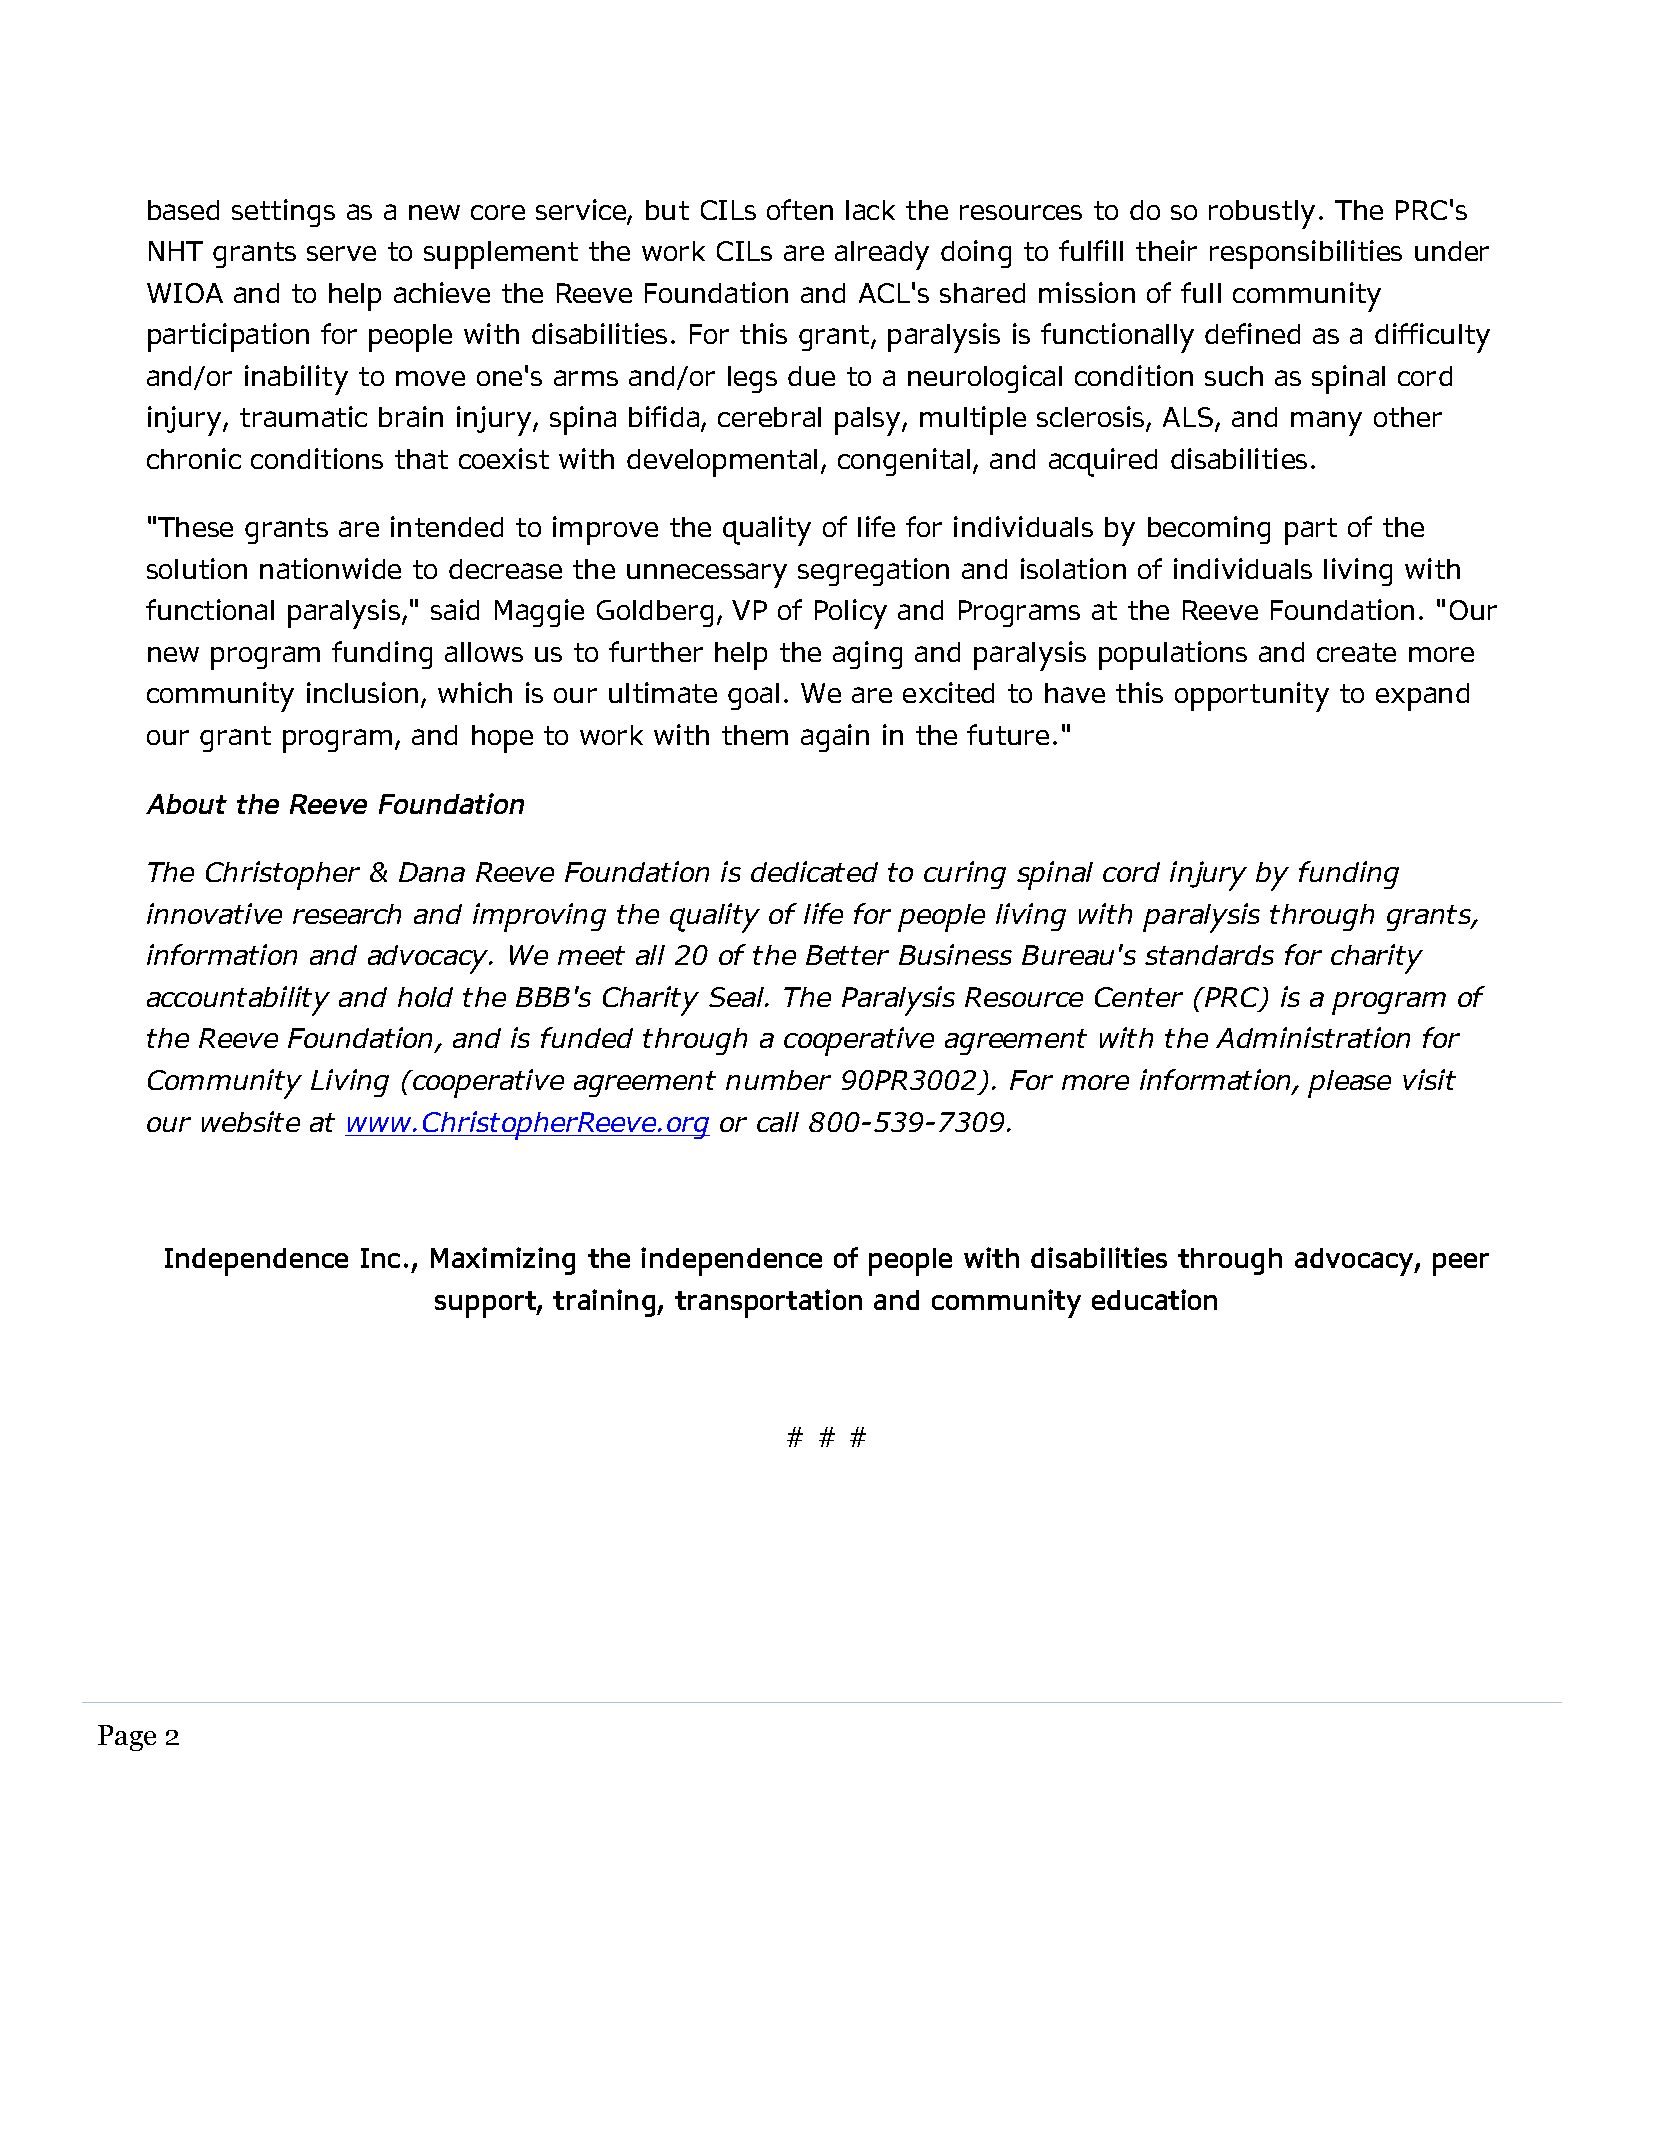 Image resolution: width=1655 pixels, height=2141 pixels. What do you see at coordinates (800, 209) in the image?
I see `often` at bounding box center [800, 209].
